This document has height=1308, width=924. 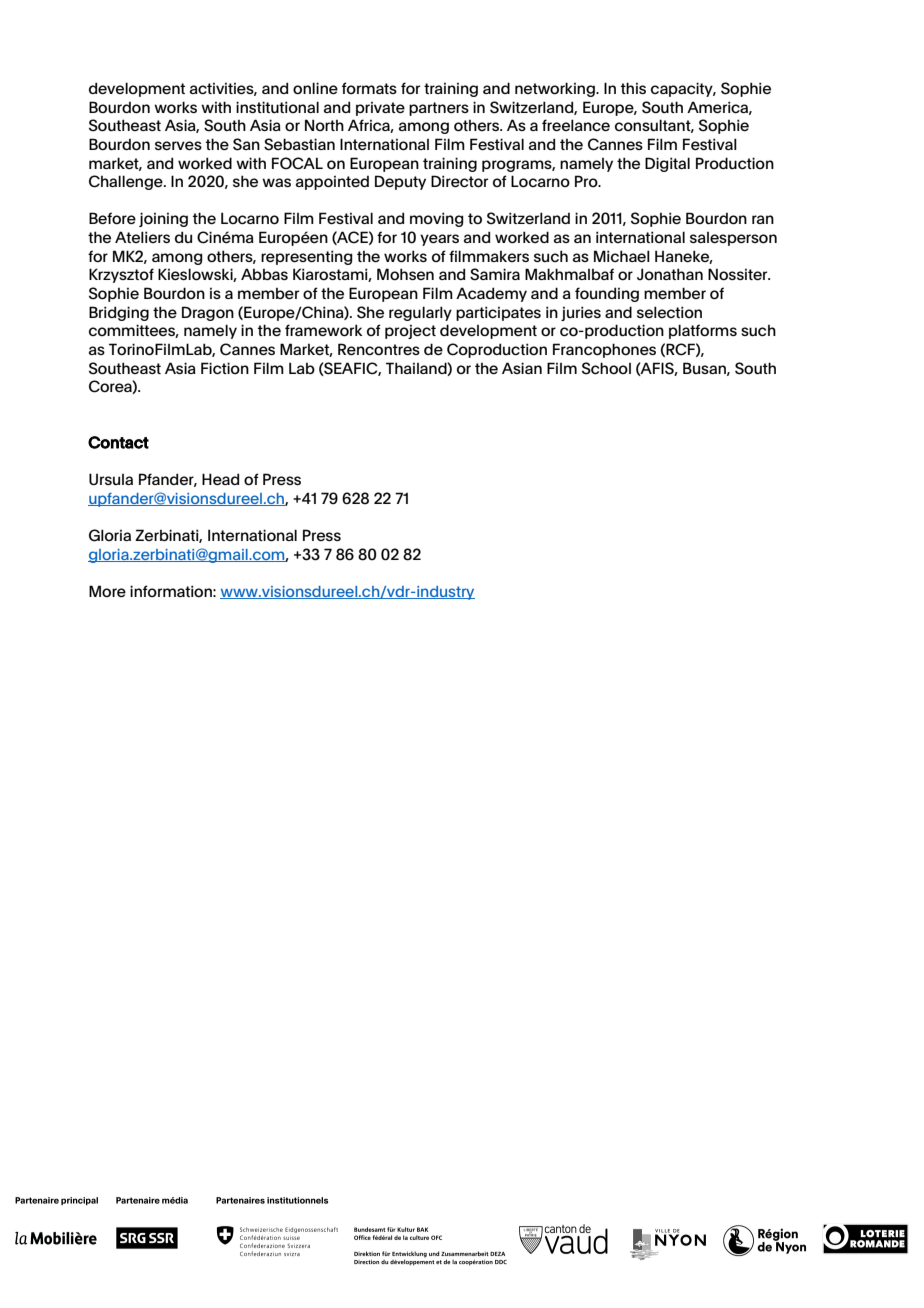 What do you see at coordinates (633, 88) in the document?
I see `this` at bounding box center [633, 88].
